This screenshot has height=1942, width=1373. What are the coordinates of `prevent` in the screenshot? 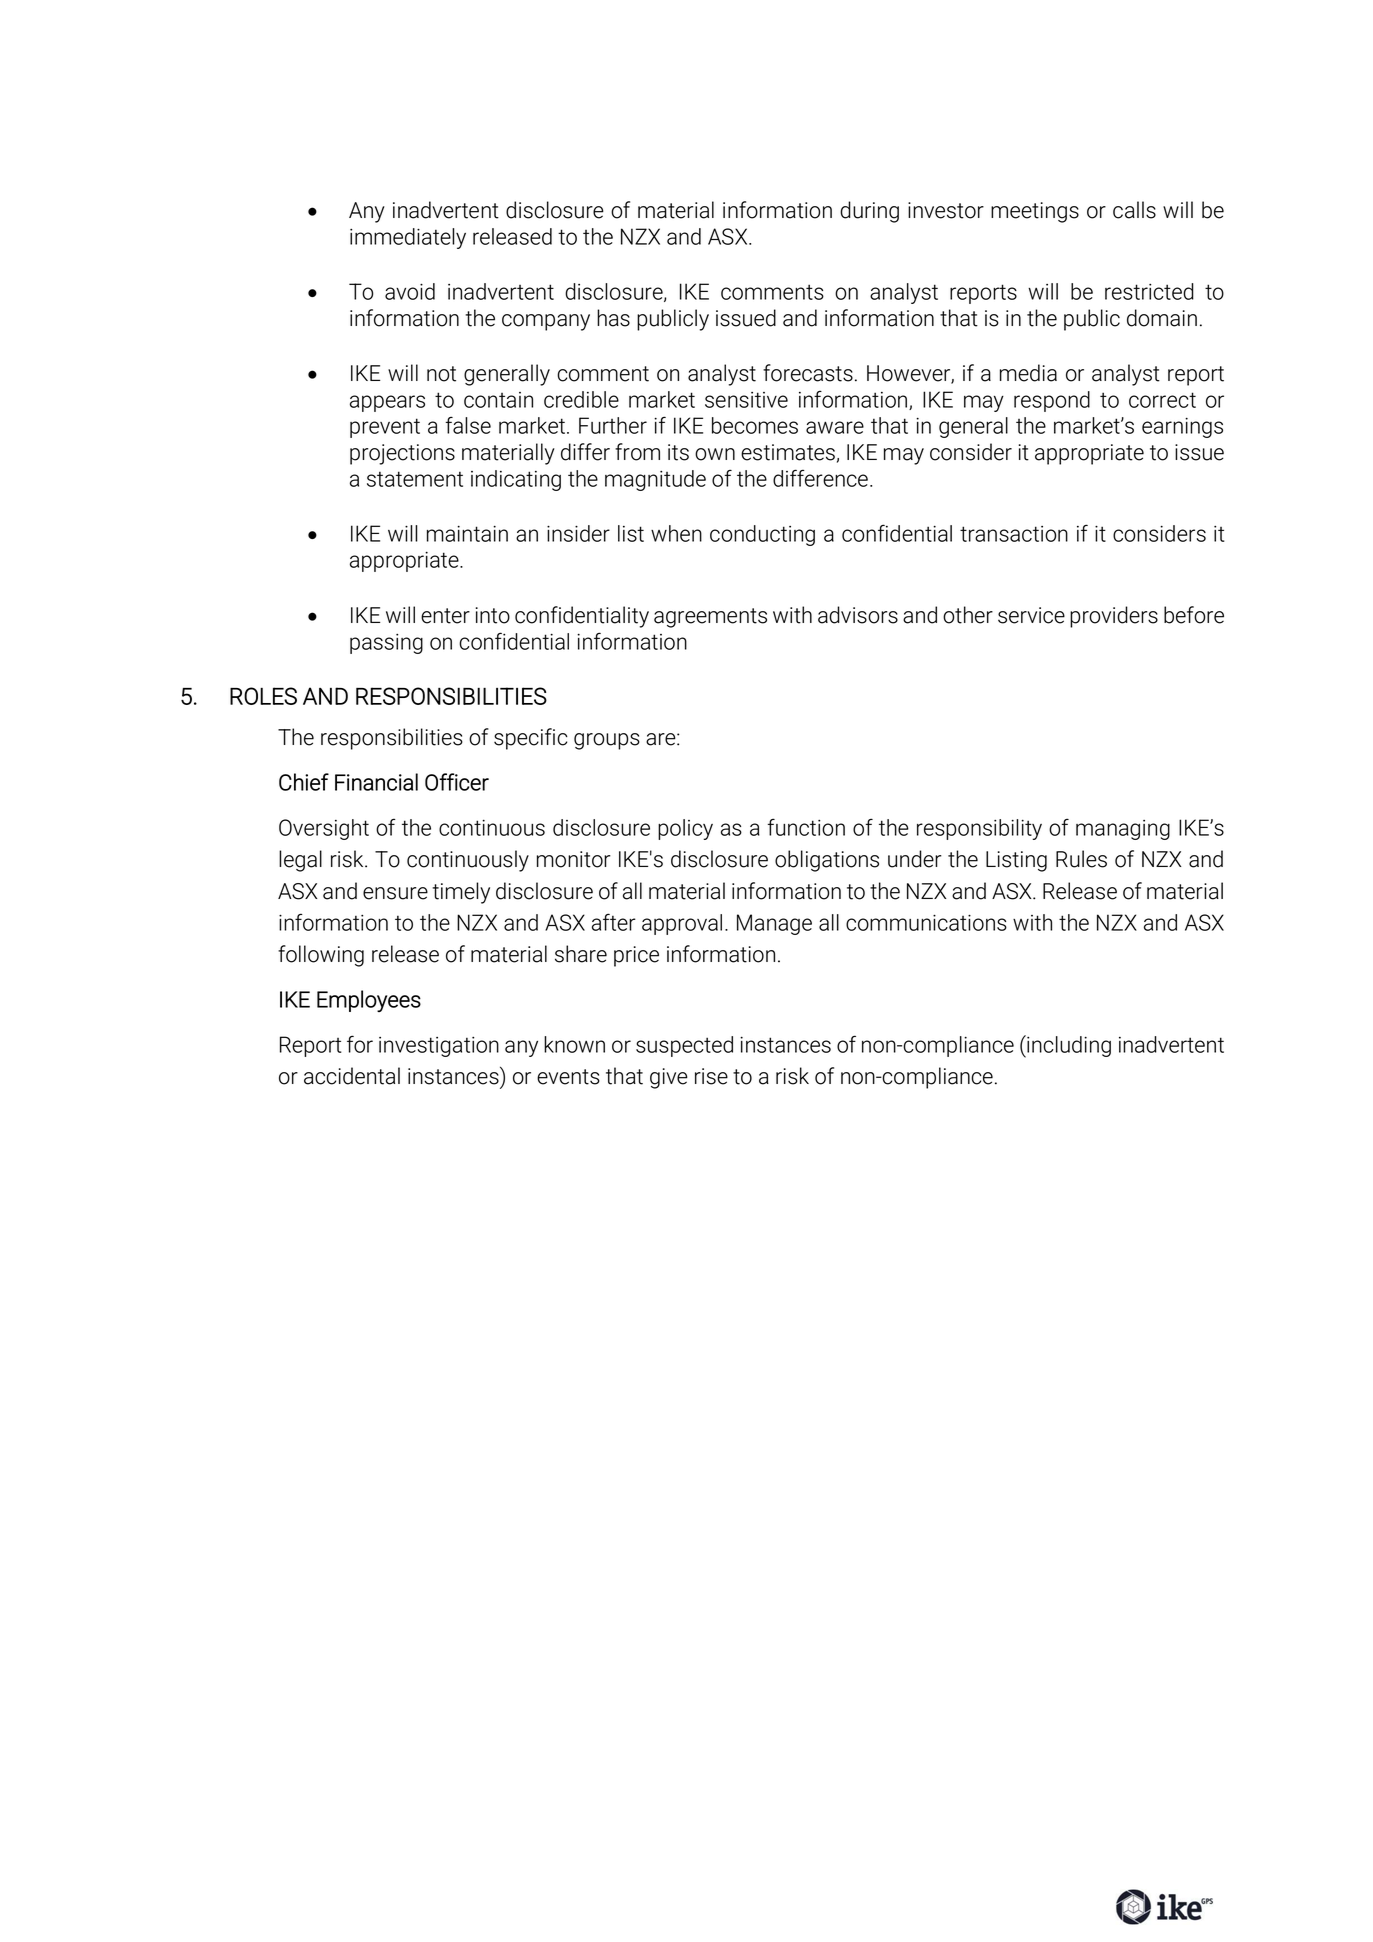 It's located at (385, 428).
